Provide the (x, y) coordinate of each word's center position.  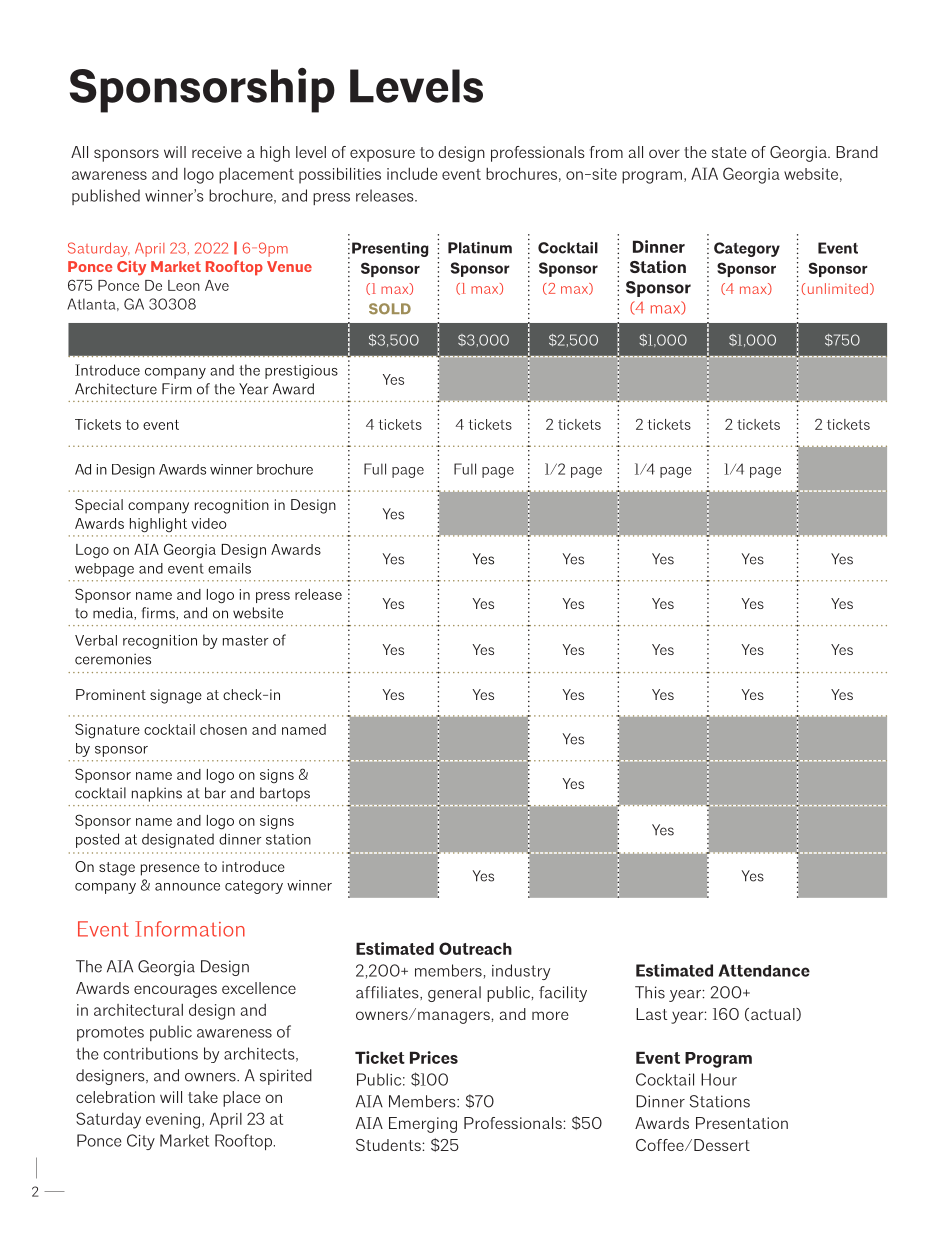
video (209, 523)
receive (217, 152)
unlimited (838, 288)
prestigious (301, 372)
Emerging (423, 1125)
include (412, 173)
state (729, 152)
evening (174, 1121)
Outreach (475, 948)
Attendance (764, 970)
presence (170, 870)
